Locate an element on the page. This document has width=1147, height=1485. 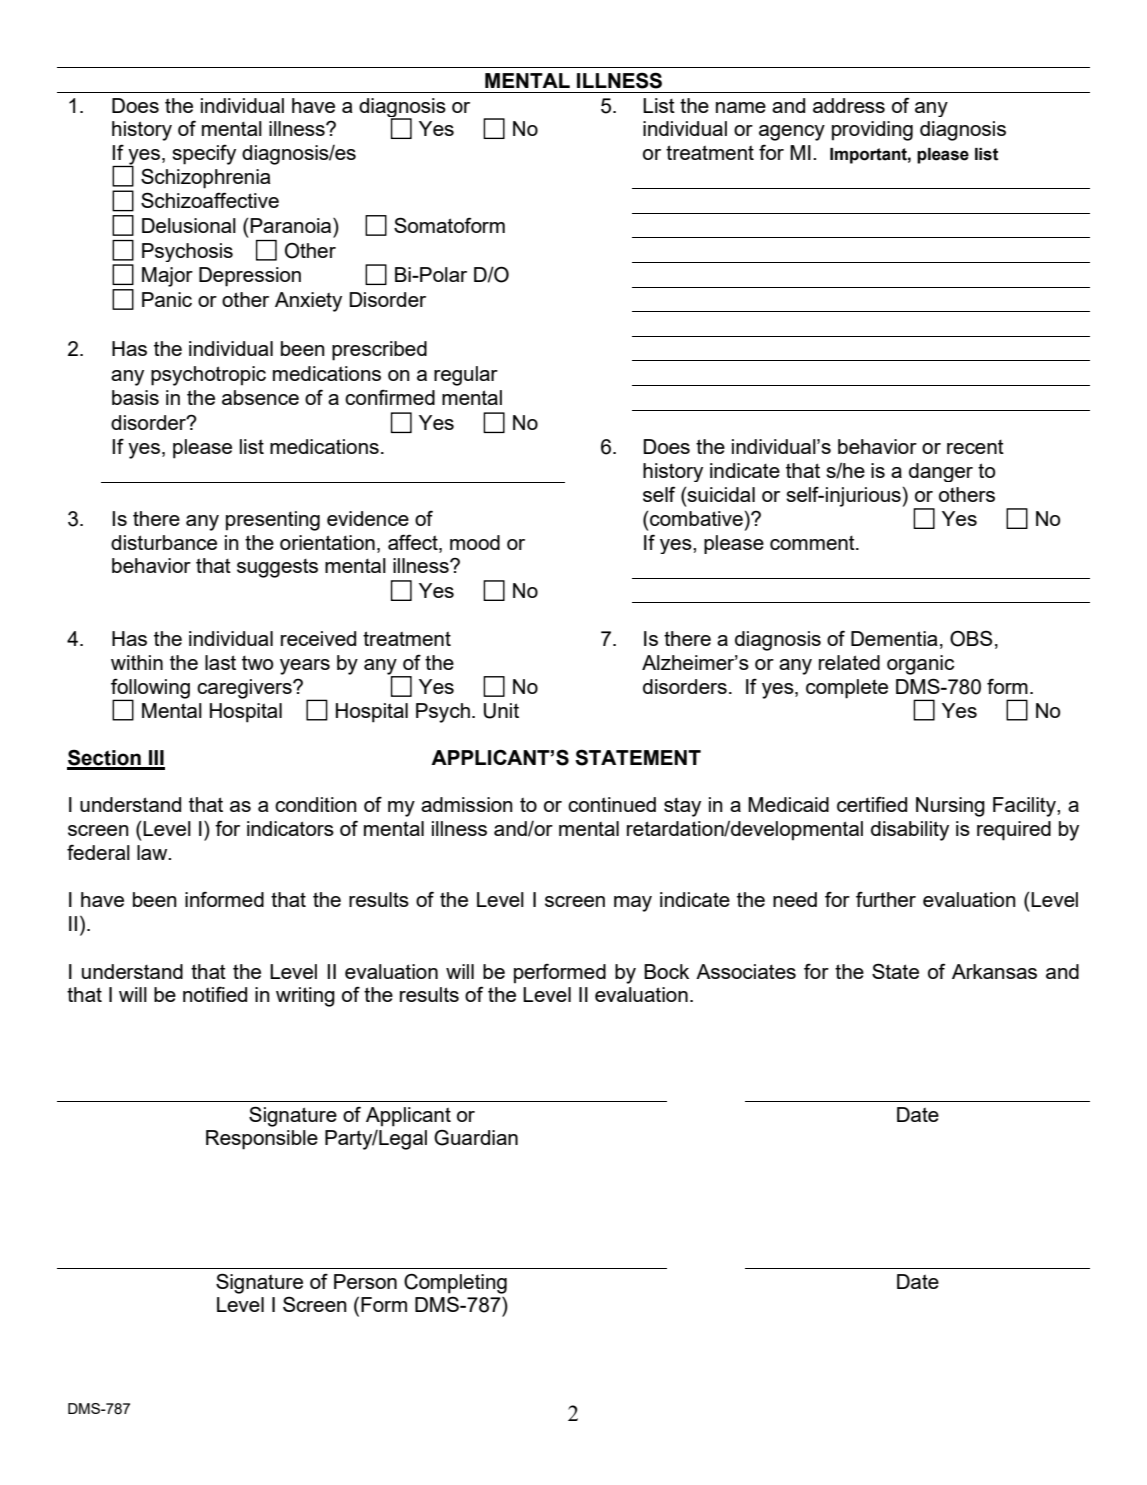
organic is located at coordinates (920, 665).
